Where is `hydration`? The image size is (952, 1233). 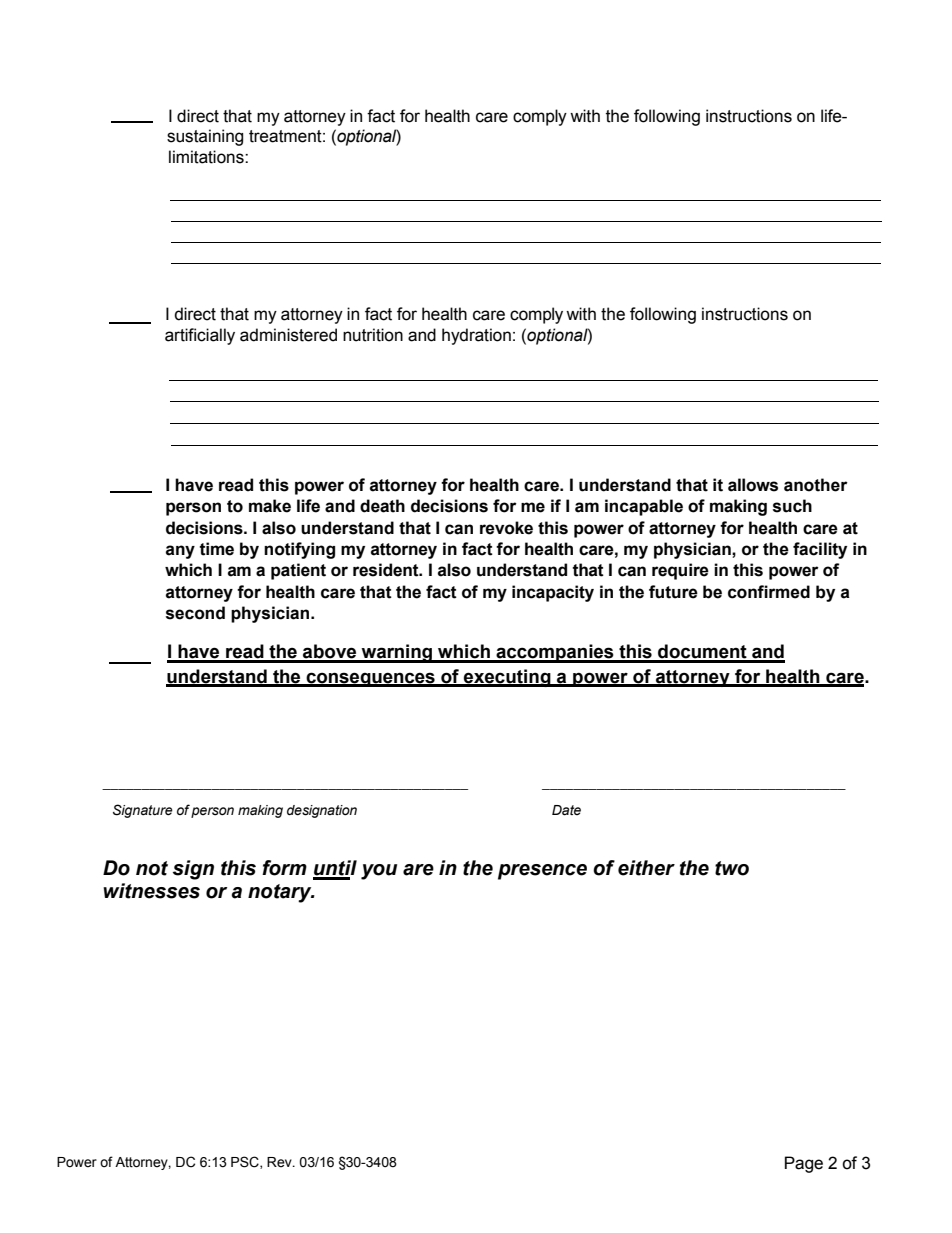 hydration is located at coordinates (476, 336).
